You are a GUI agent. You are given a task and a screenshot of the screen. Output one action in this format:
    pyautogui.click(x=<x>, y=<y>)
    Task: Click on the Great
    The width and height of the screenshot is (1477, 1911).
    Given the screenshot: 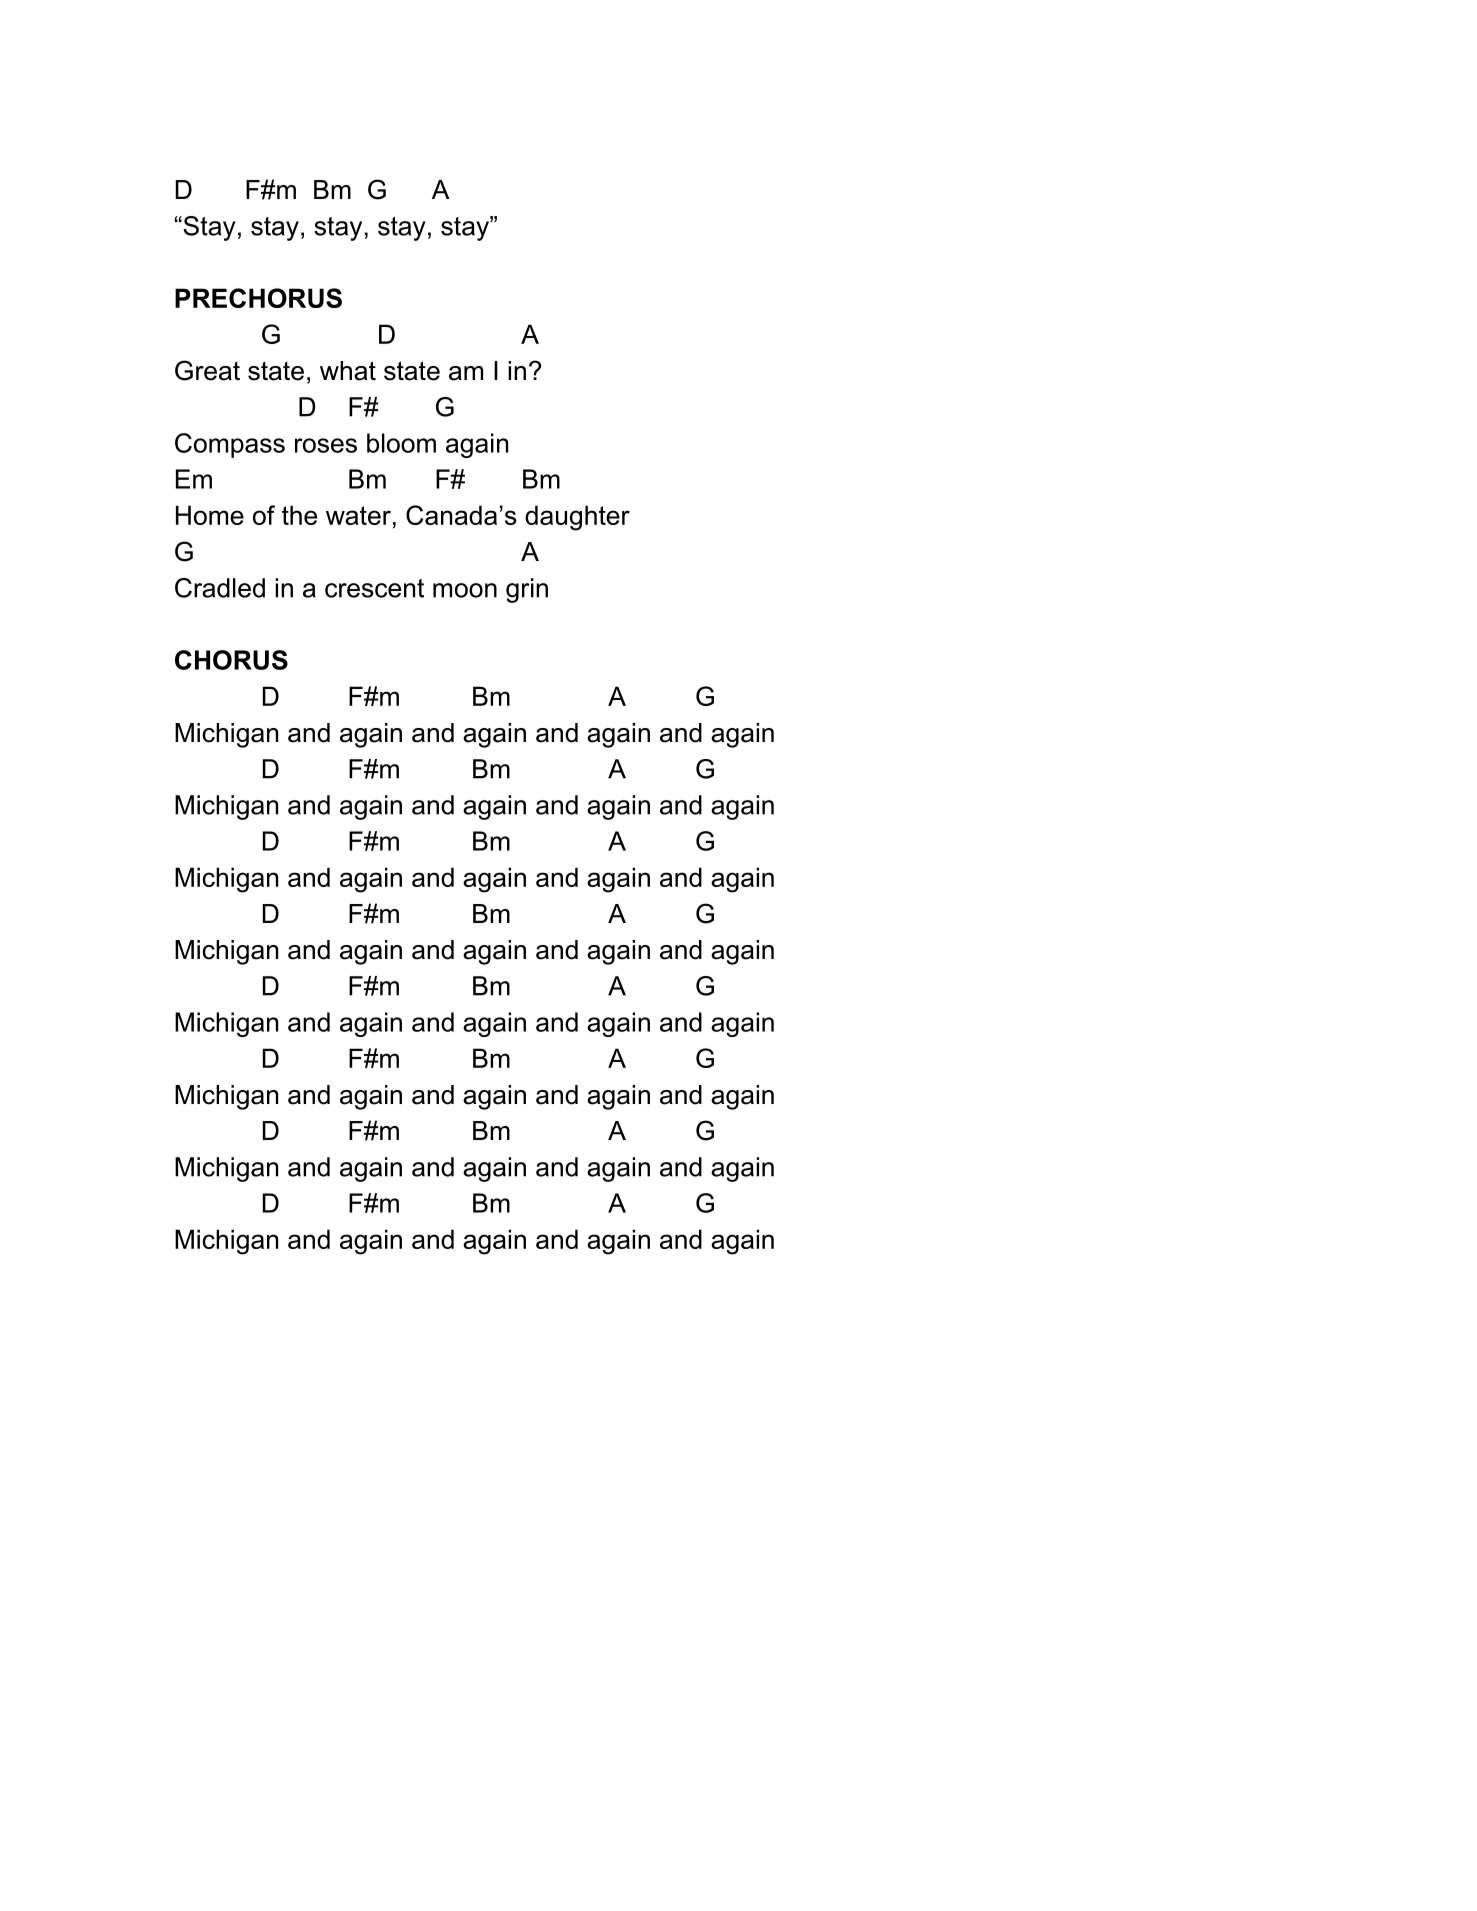 What is the action you would take?
    pyautogui.click(x=207, y=370)
